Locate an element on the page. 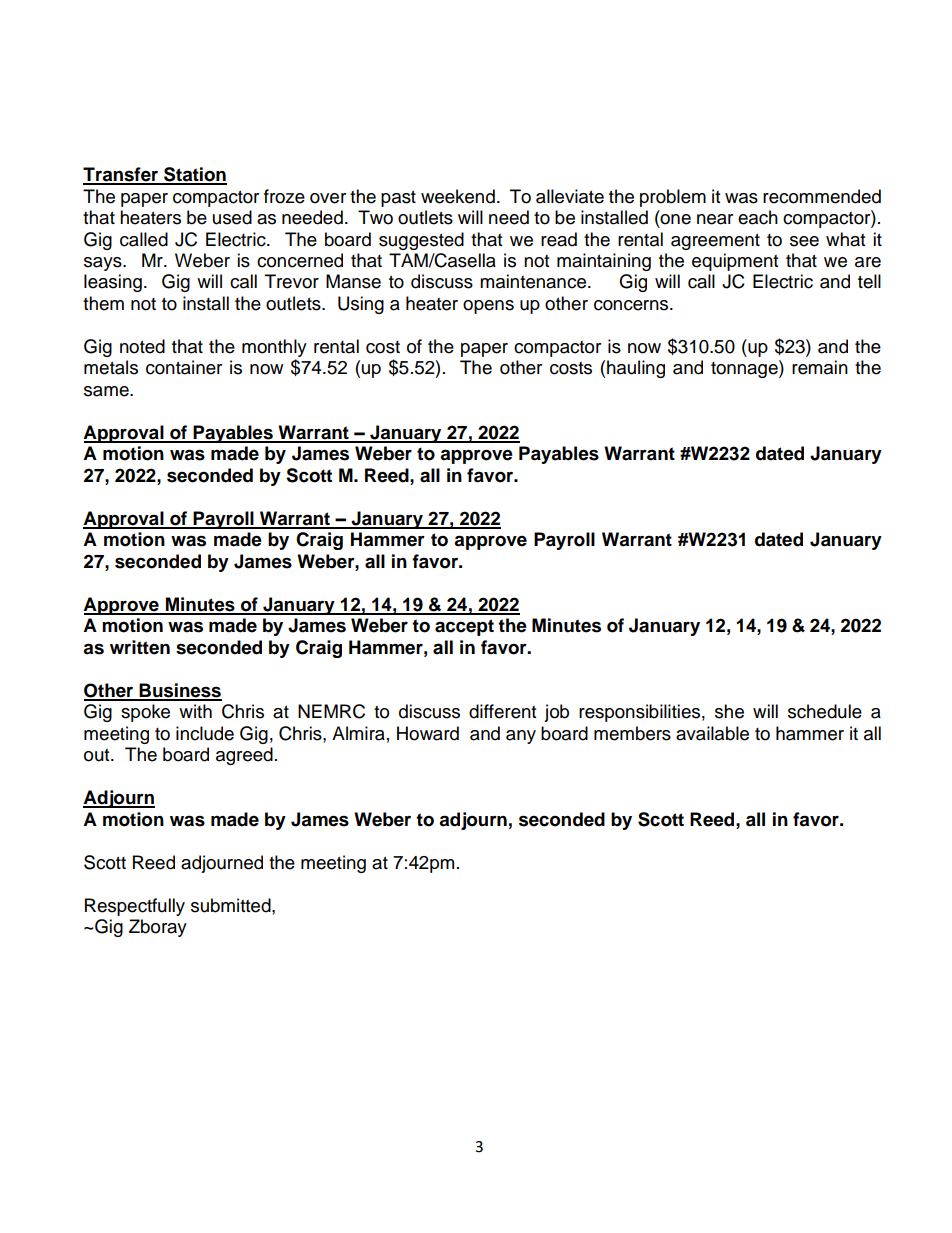 Image resolution: width=952 pixels, height=1233 pixels. remain is located at coordinates (820, 367).
